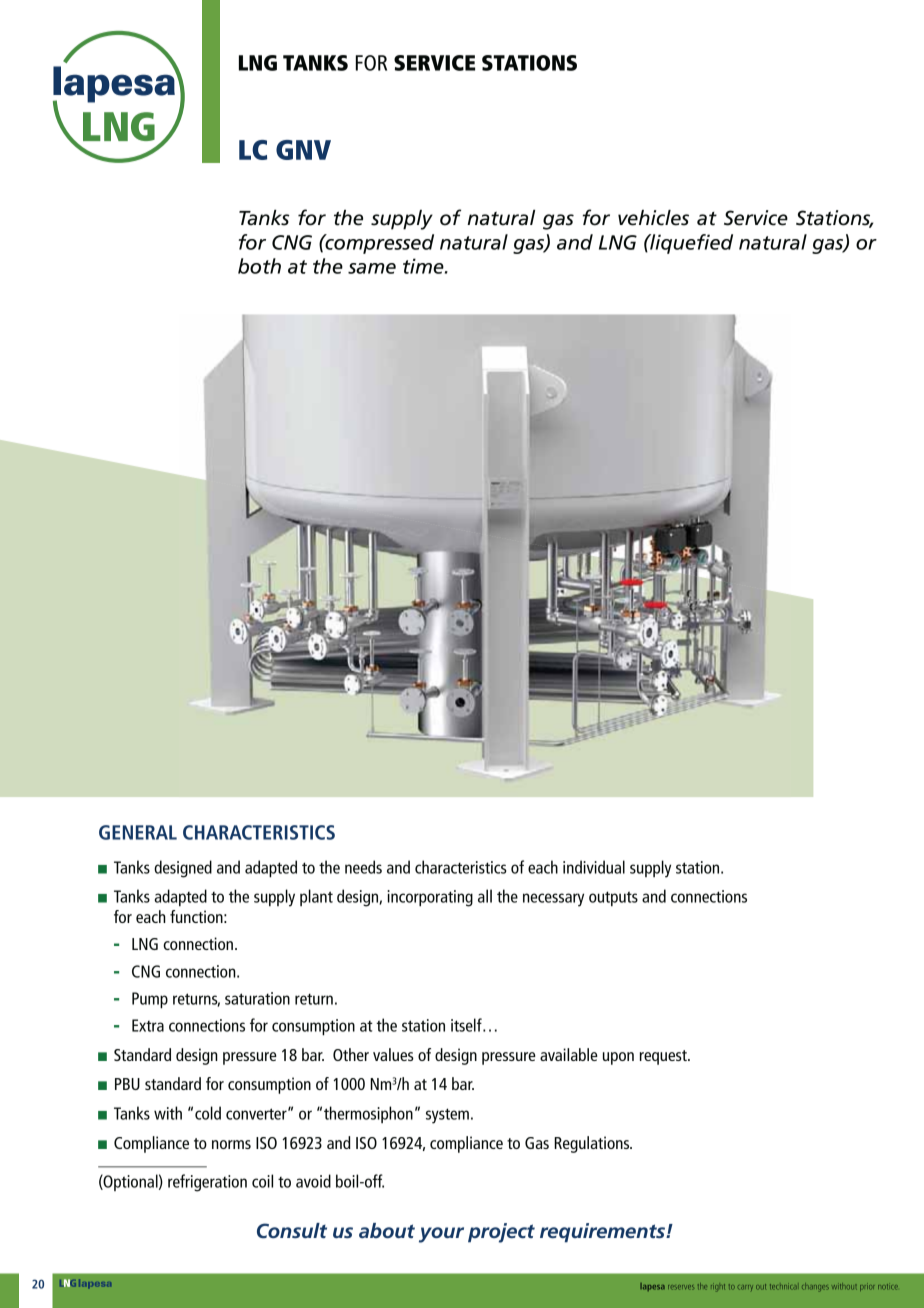 The height and width of the screenshot is (1308, 924). Describe the element at coordinates (424, 266) in the screenshot. I see `time` at that location.
